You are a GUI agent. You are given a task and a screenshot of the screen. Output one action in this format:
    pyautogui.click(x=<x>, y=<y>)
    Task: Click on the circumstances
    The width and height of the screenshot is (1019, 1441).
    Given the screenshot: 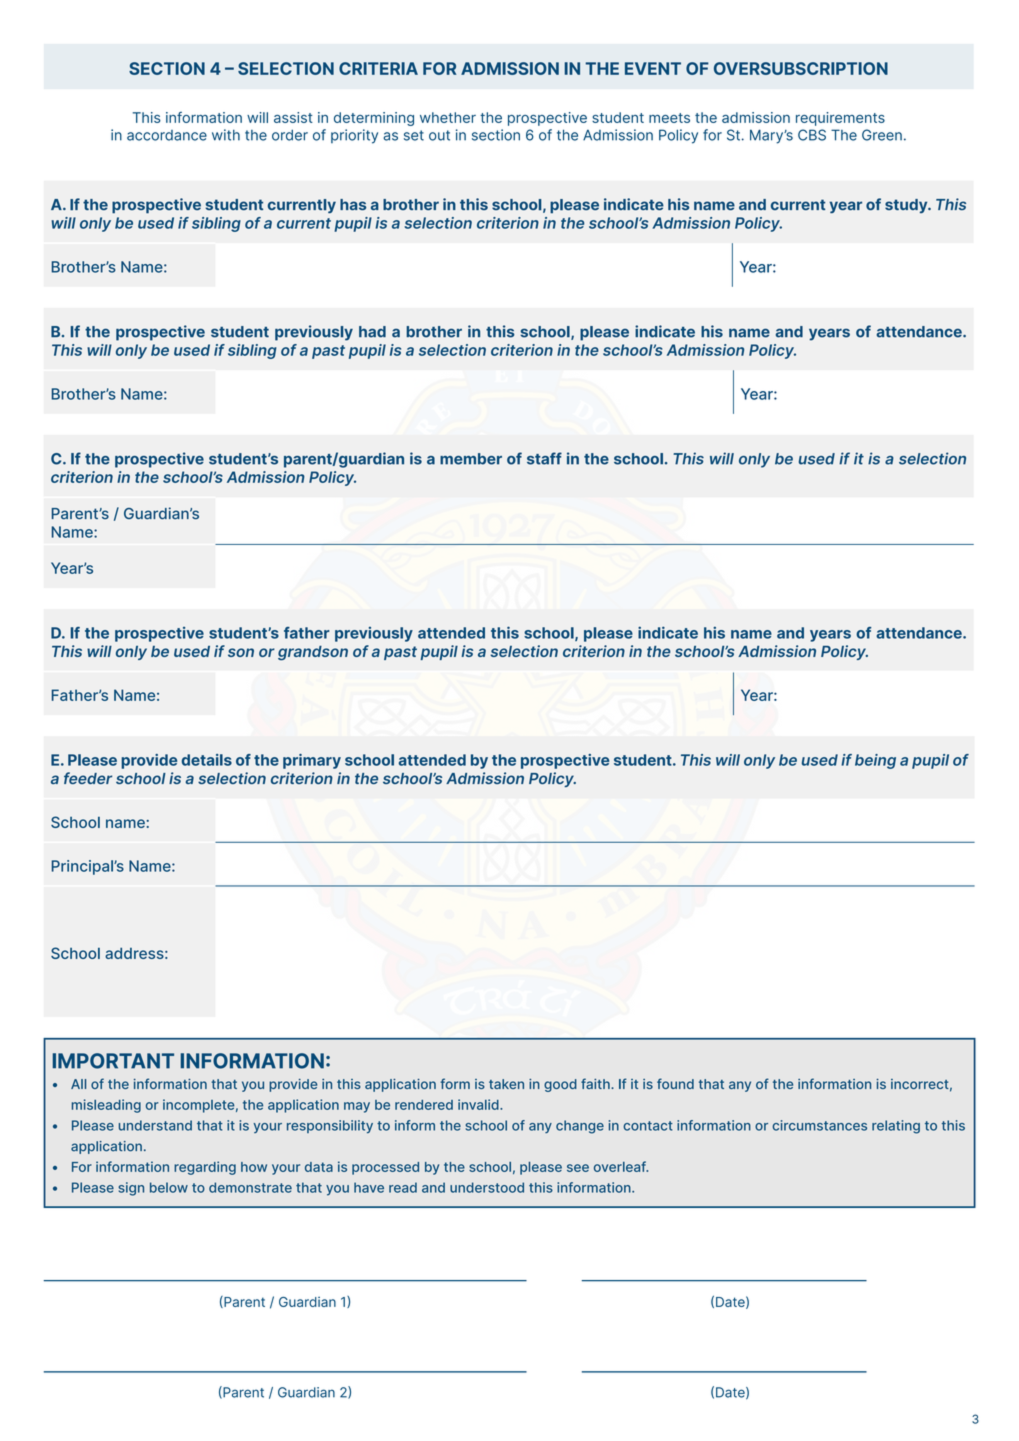 What is the action you would take?
    pyautogui.click(x=819, y=1125)
